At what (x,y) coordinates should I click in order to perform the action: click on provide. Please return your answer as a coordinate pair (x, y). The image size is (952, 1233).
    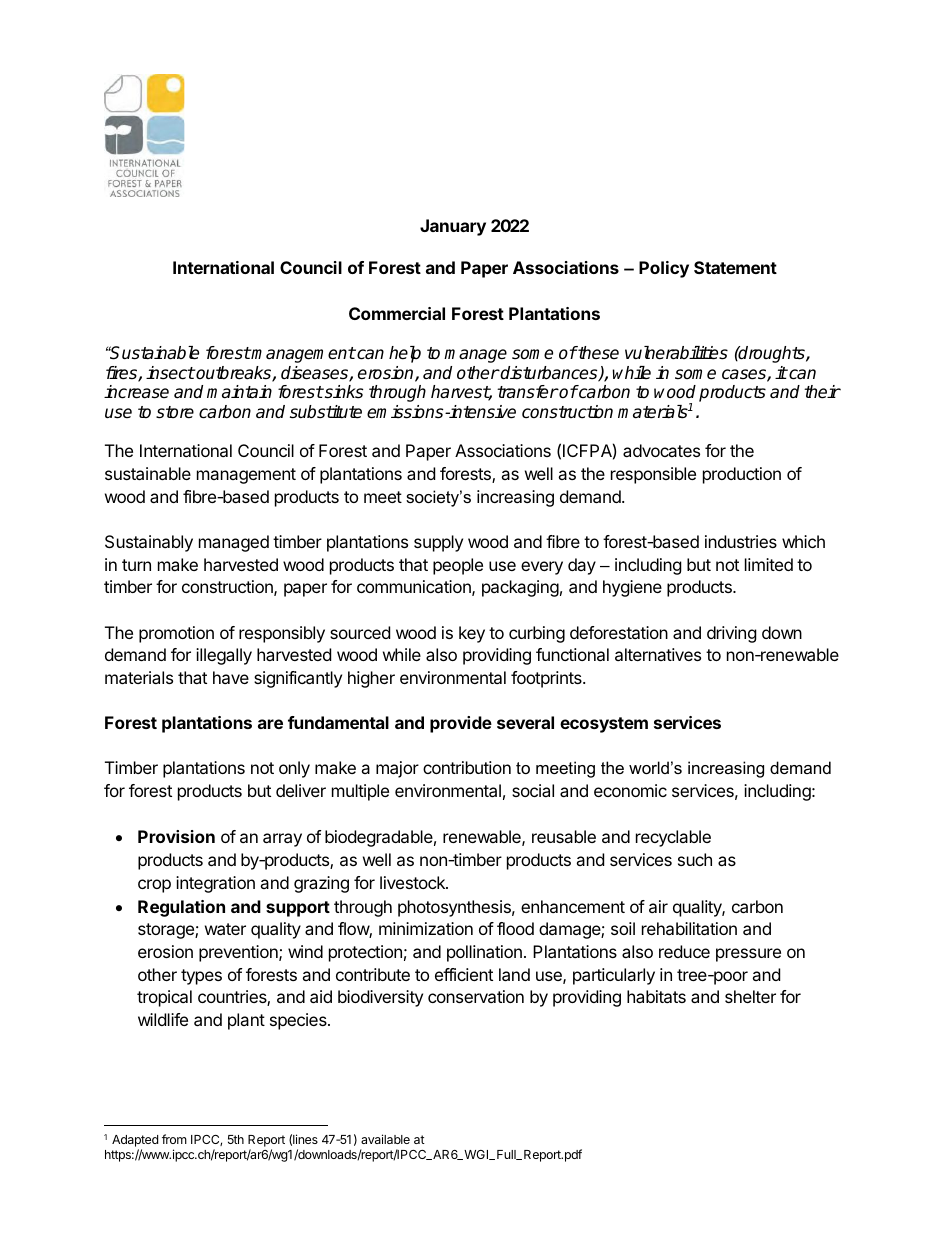
    Looking at the image, I should click on (461, 724).
